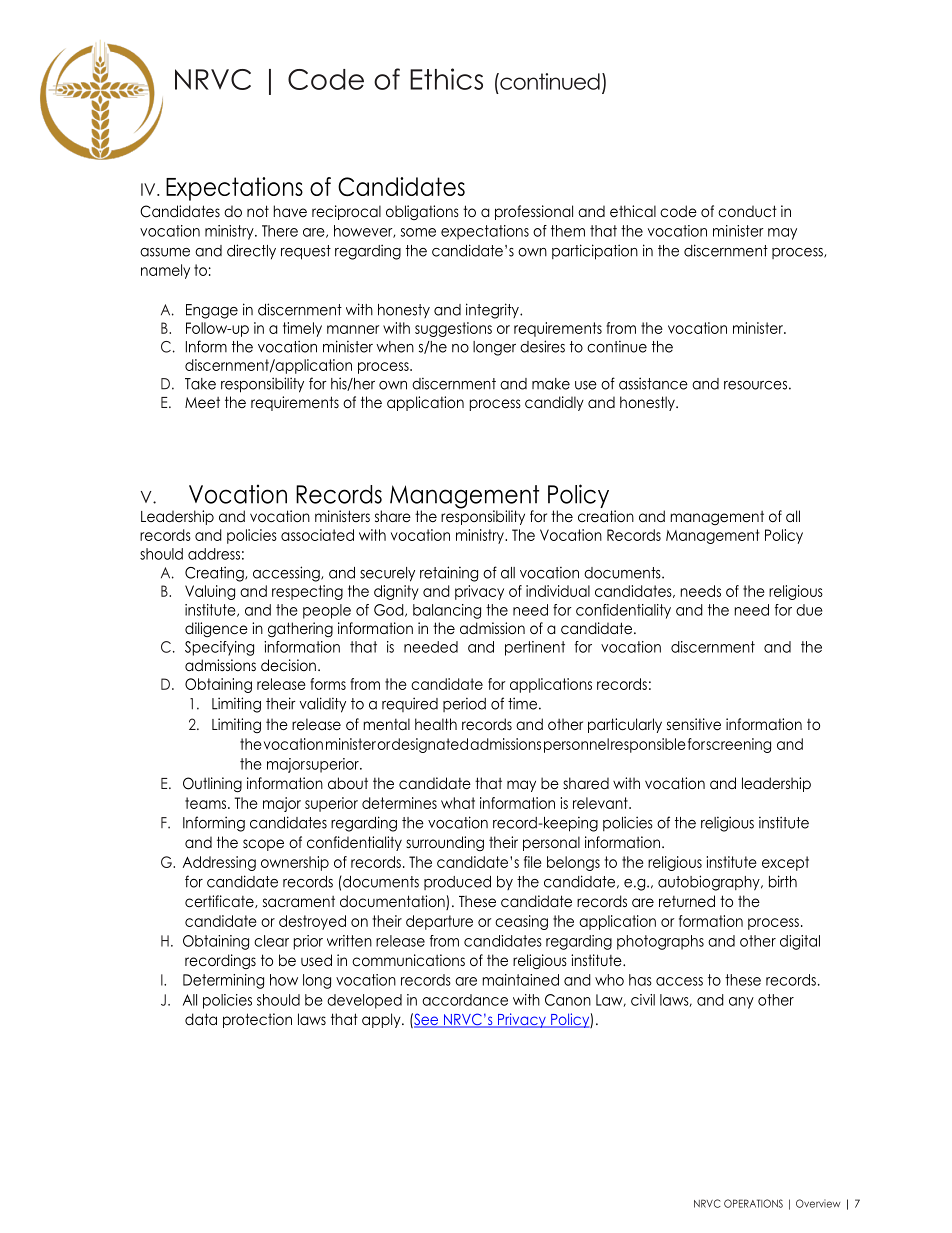  Describe the element at coordinates (257, 1020) in the image. I see `protection` at that location.
